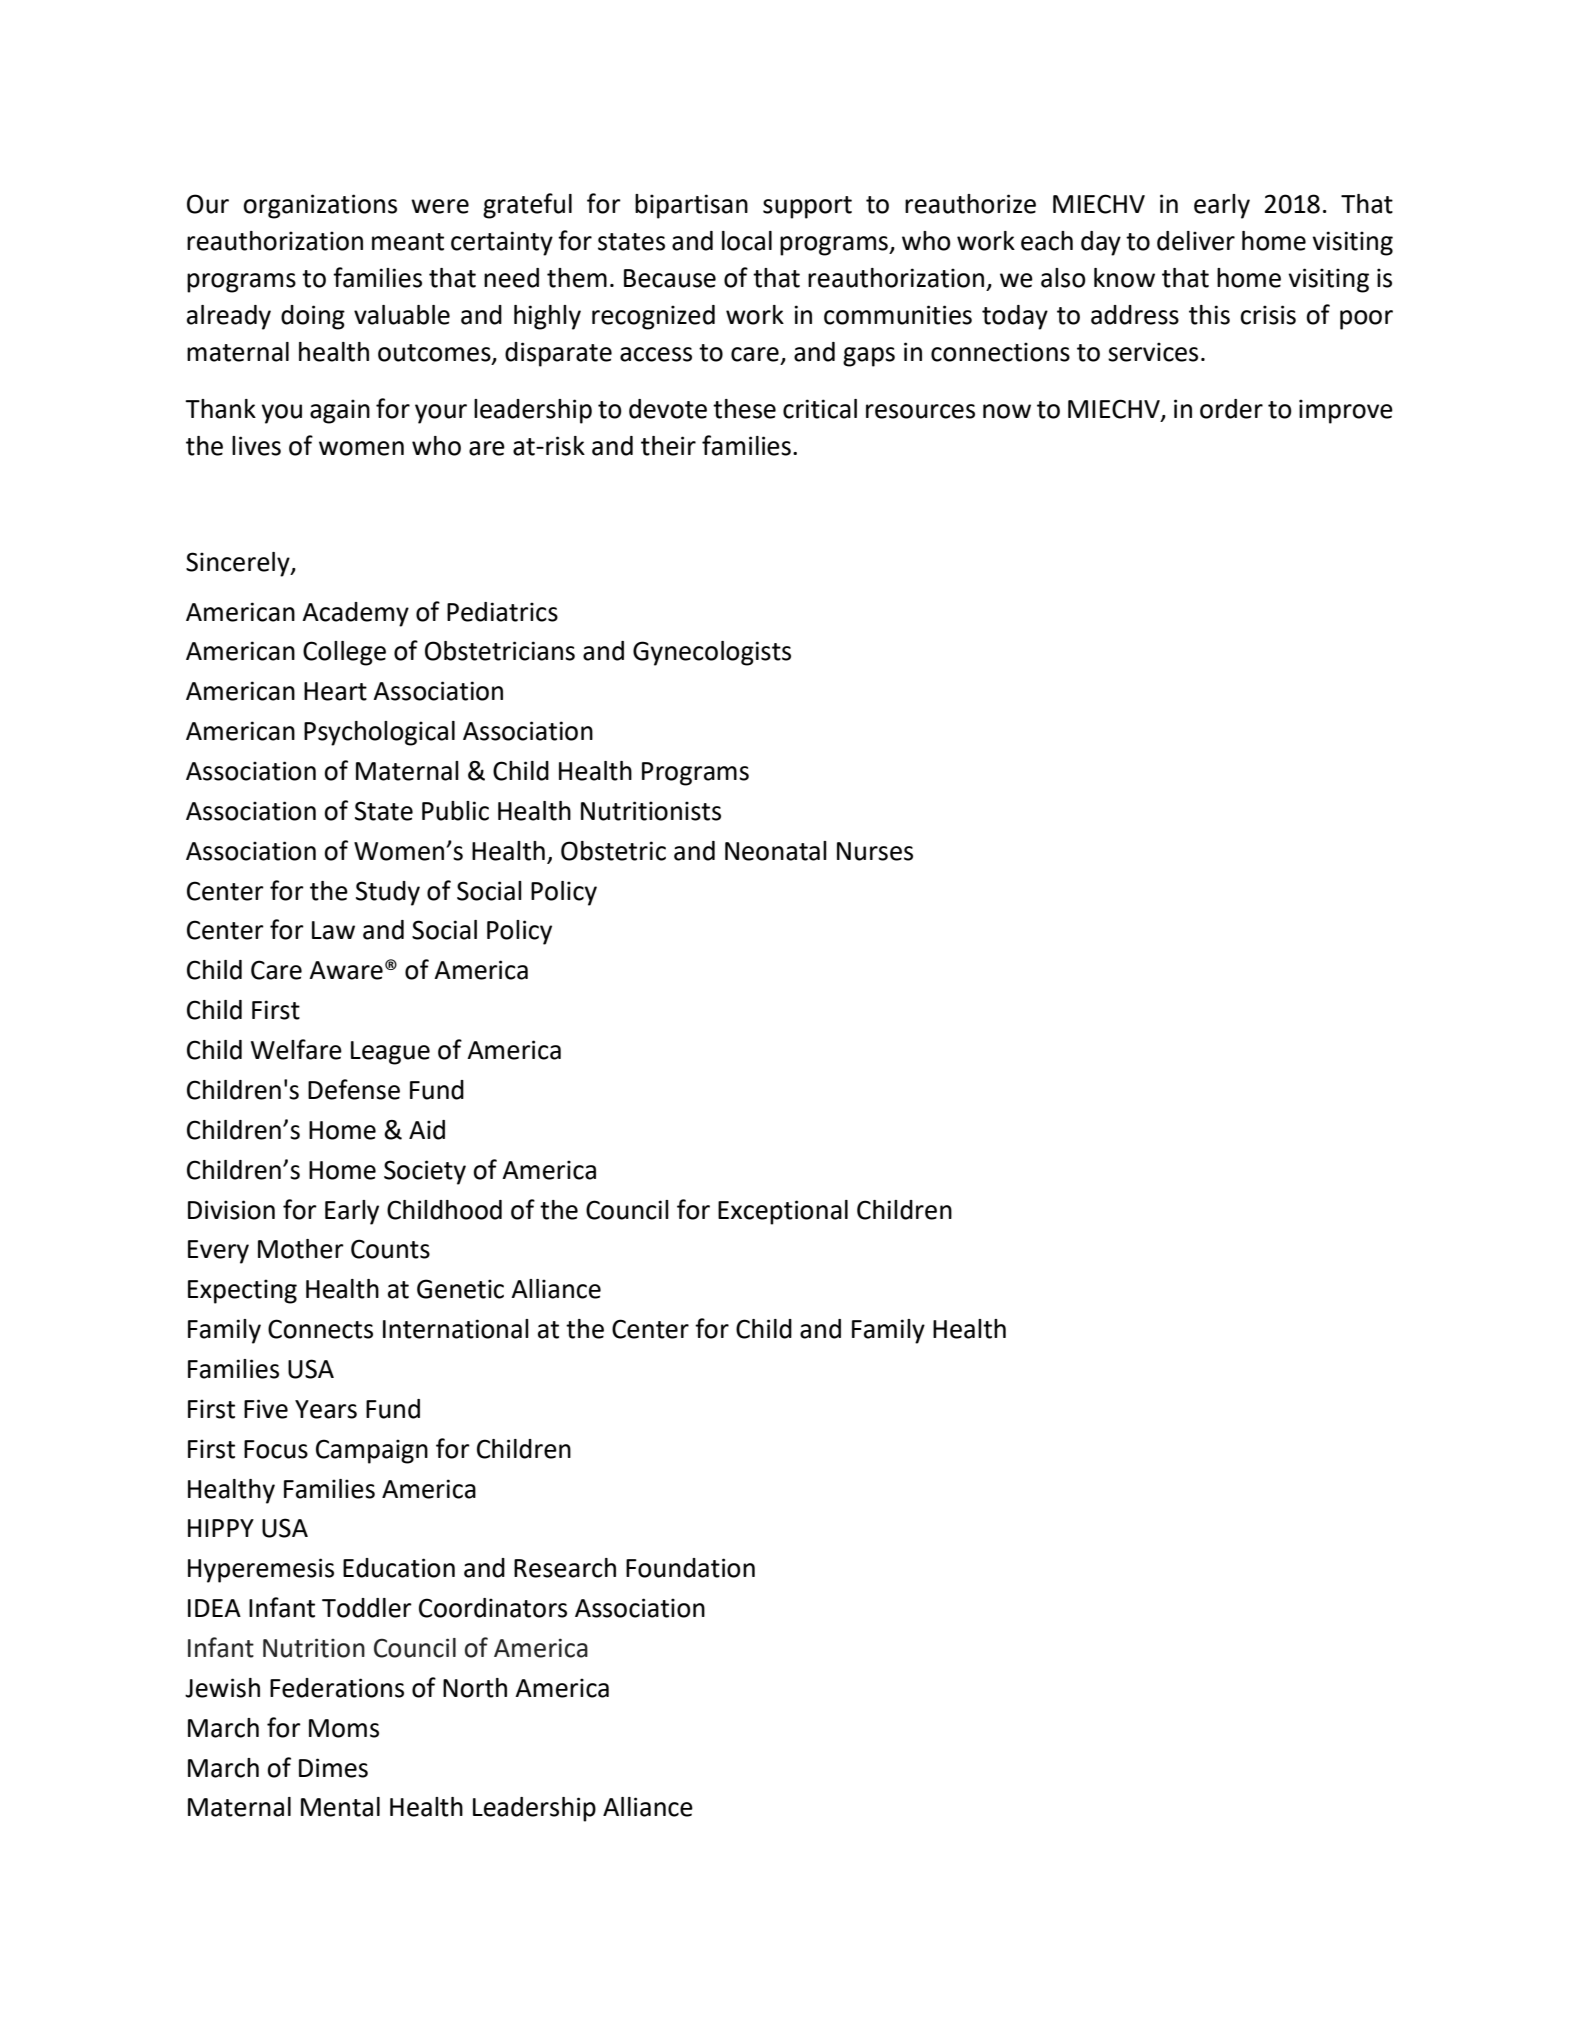 This screenshot has width=1579, height=2044. What do you see at coordinates (1196, 241) in the screenshot?
I see `deliver` at bounding box center [1196, 241].
